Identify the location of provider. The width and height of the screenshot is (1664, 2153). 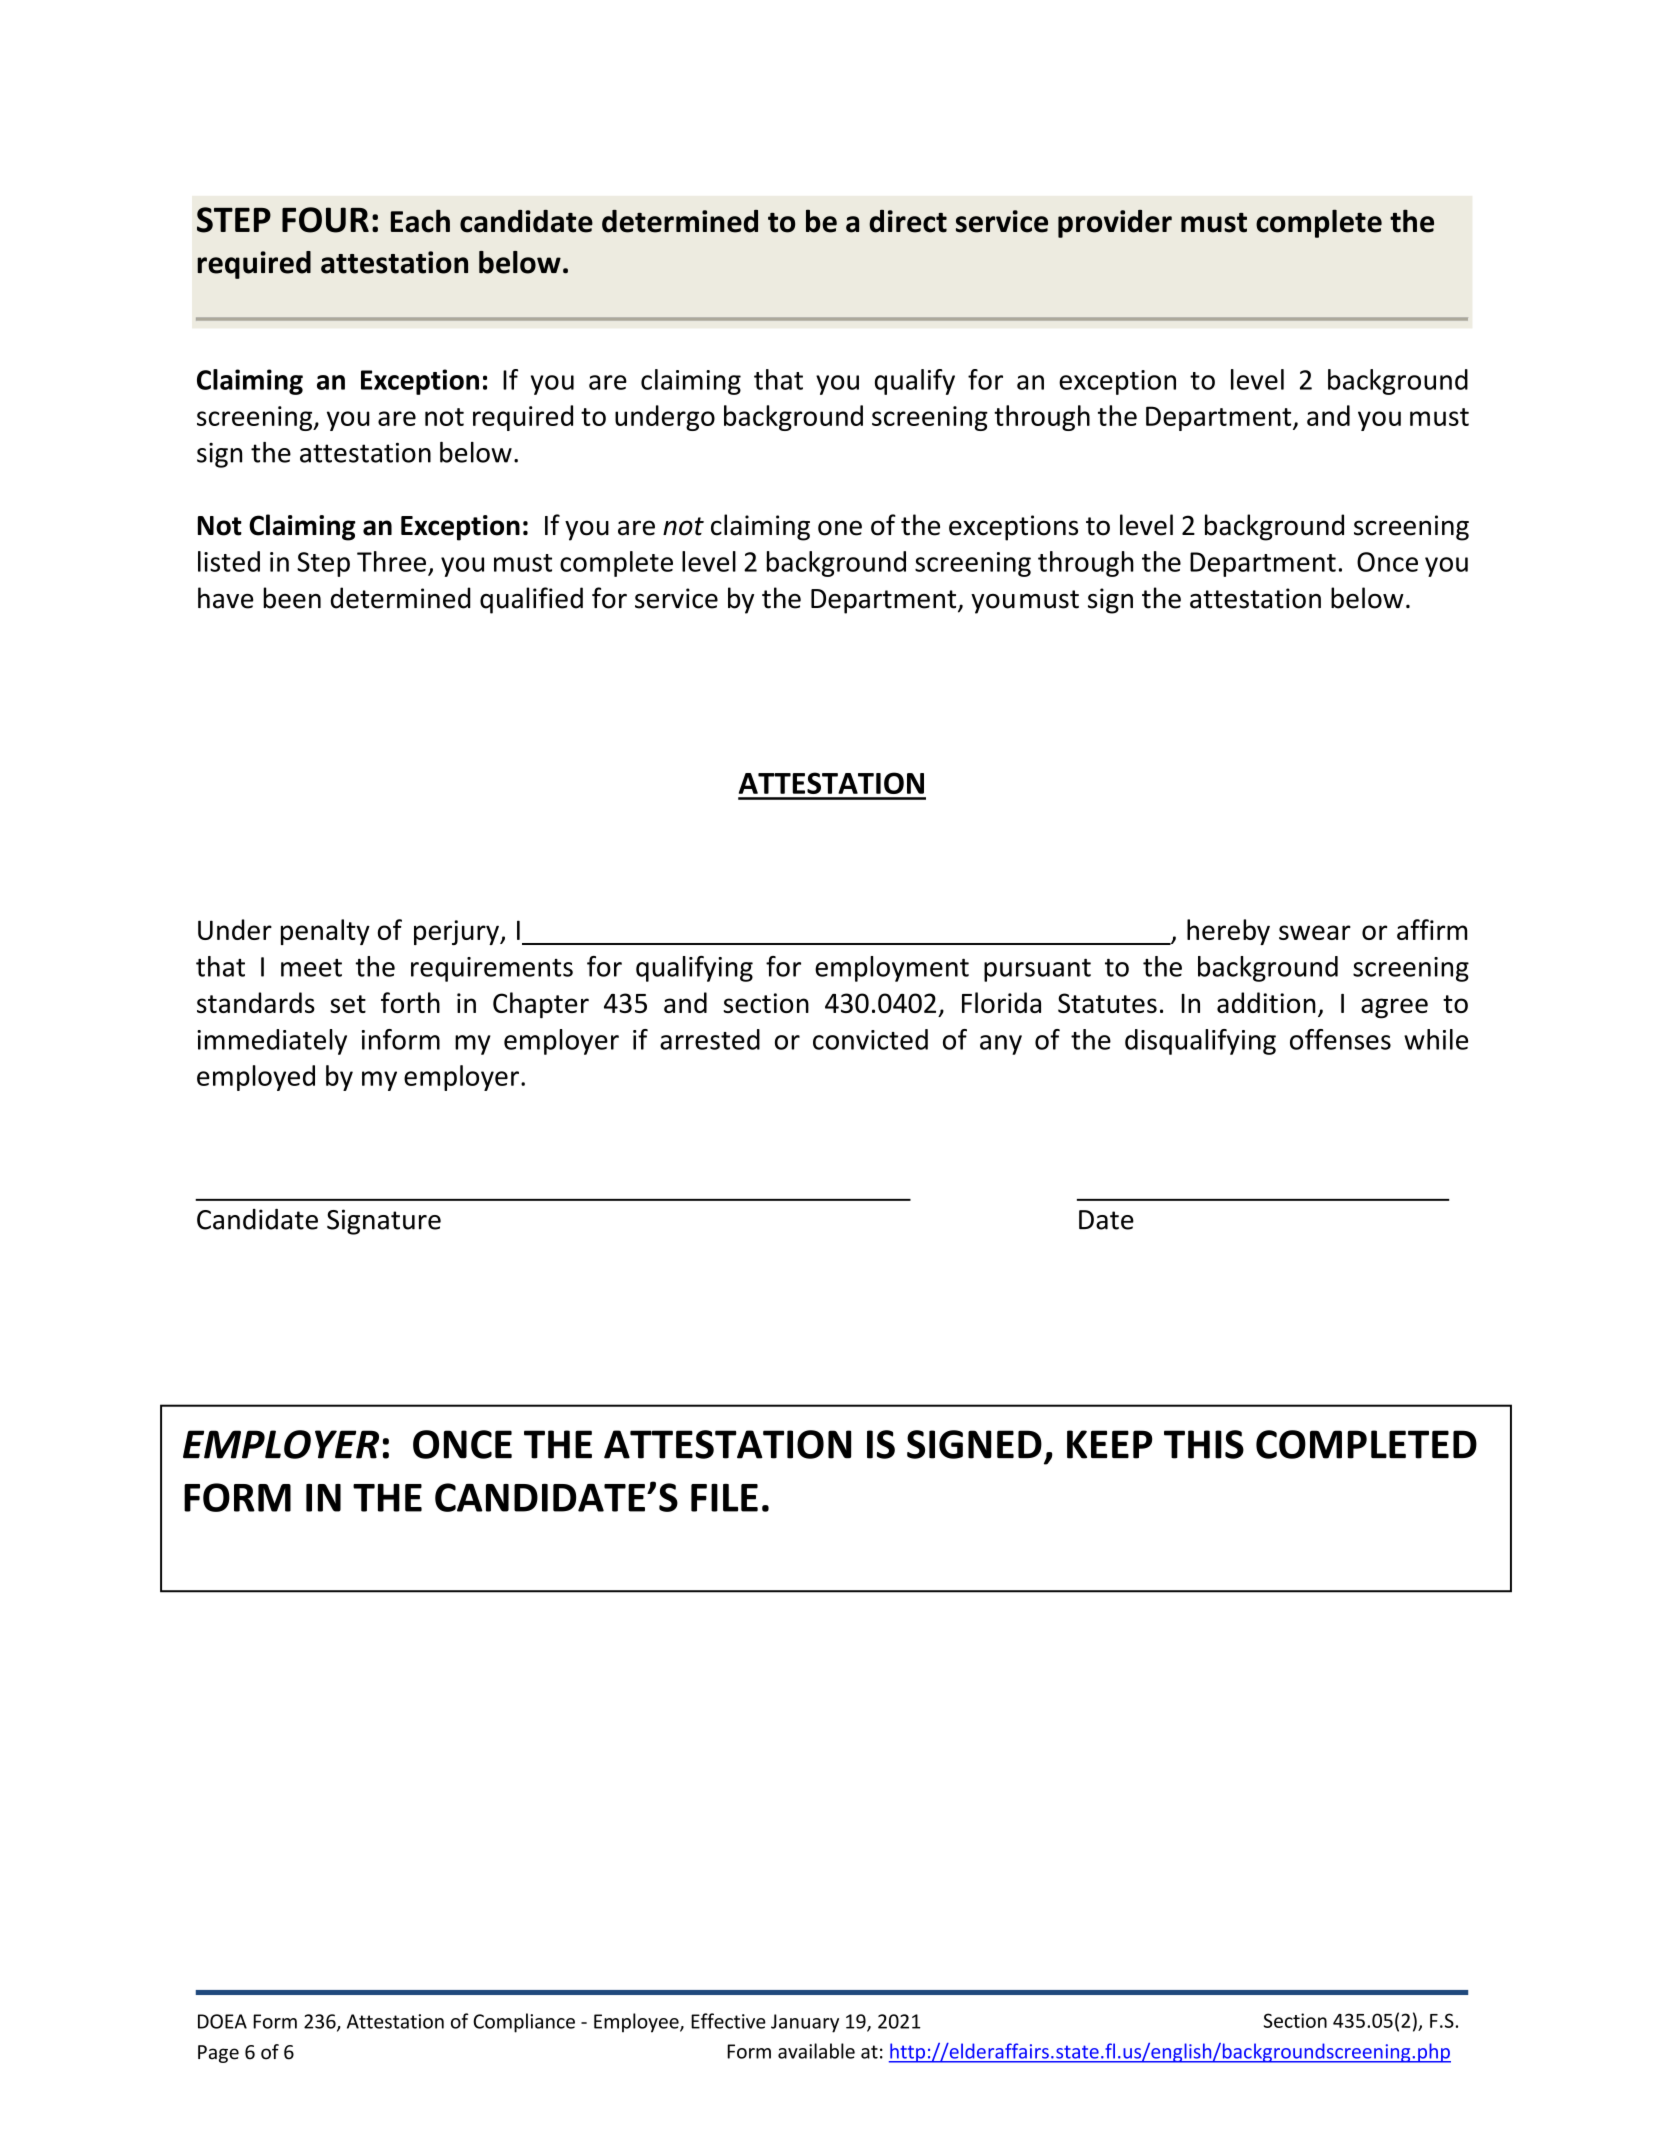
(1115, 224).
